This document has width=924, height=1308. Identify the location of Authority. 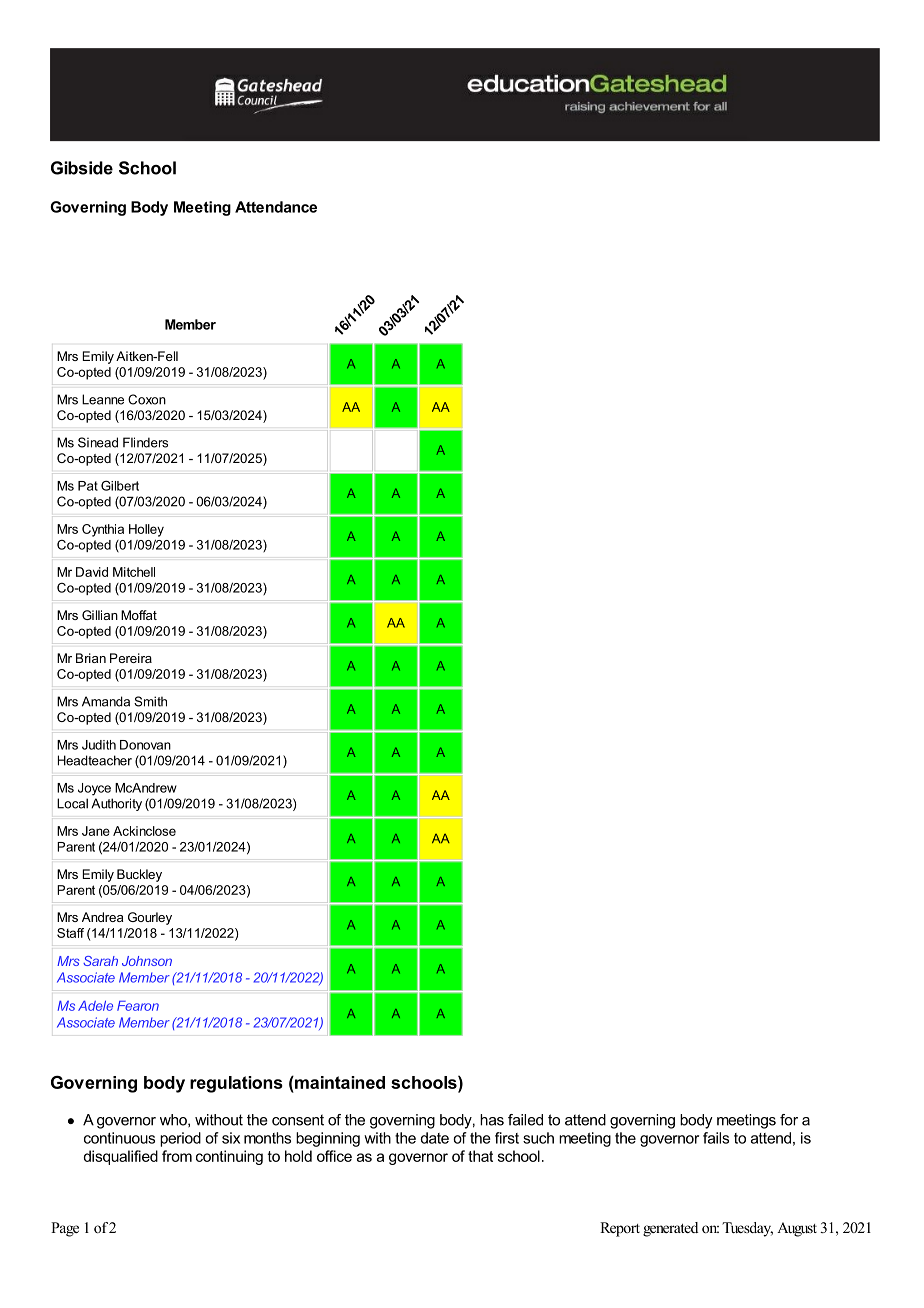
(116, 804).
